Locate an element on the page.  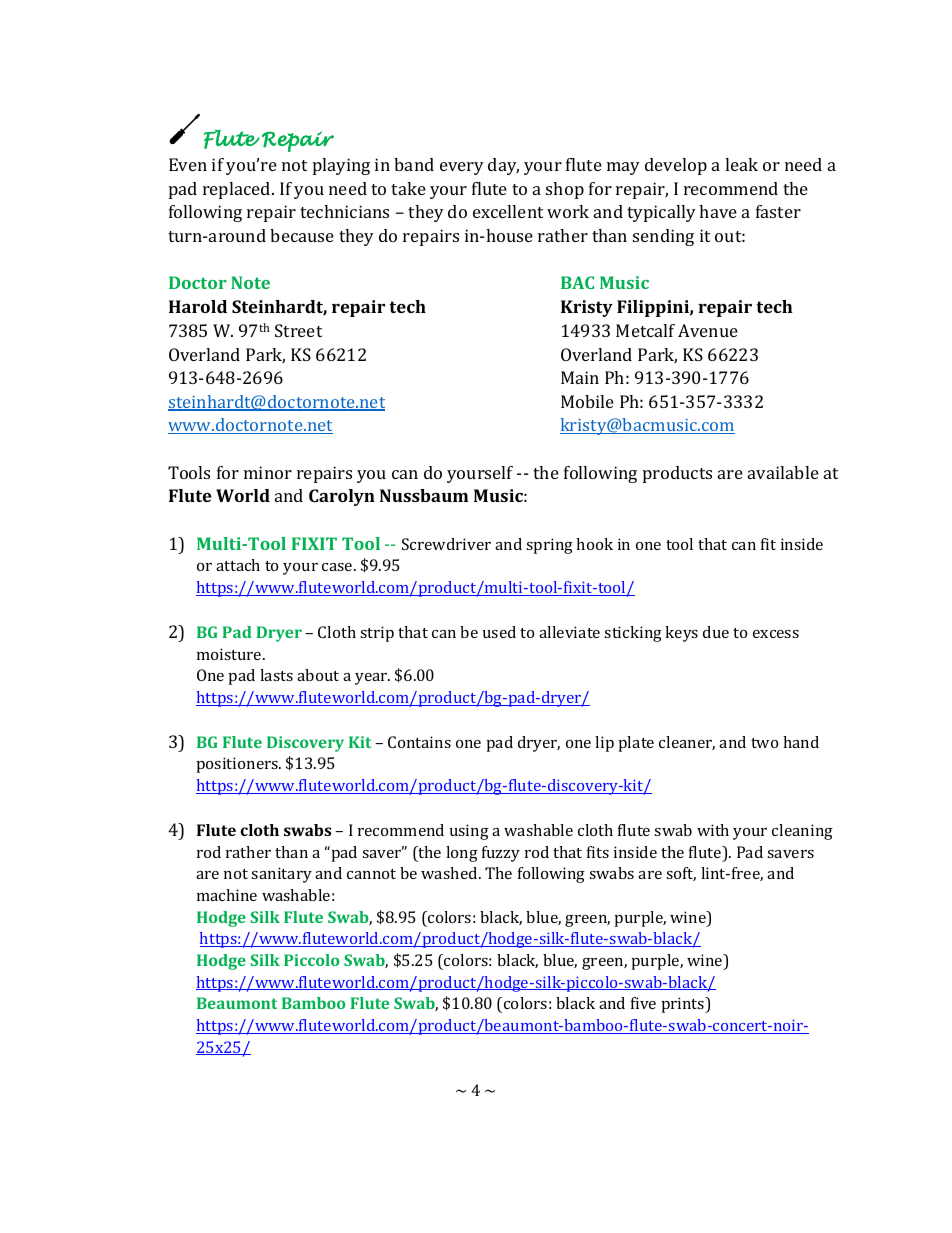
available is located at coordinates (783, 472).
